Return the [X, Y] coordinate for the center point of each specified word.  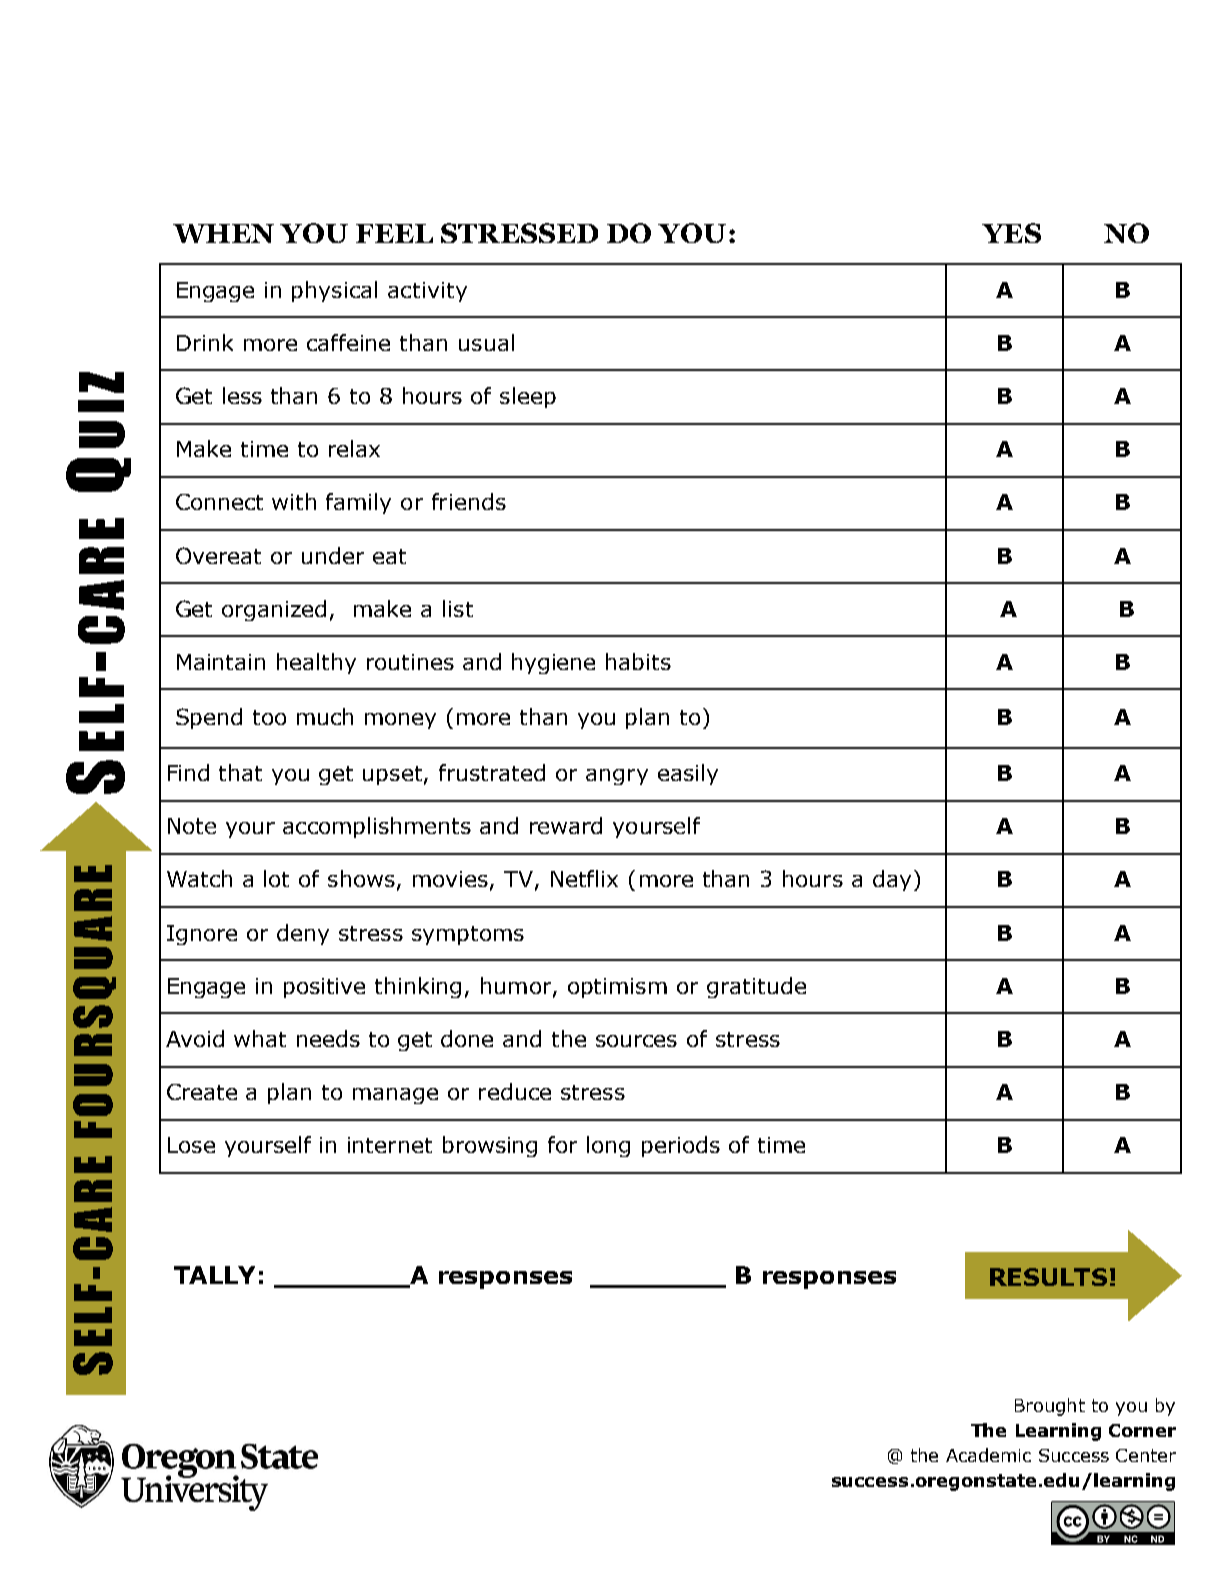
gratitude [756, 987]
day [892, 880]
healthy [316, 663]
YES [1011, 233]
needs [328, 1038]
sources [636, 1041]
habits [638, 661]
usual [486, 342]
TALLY [214, 1275]
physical [334, 291]
